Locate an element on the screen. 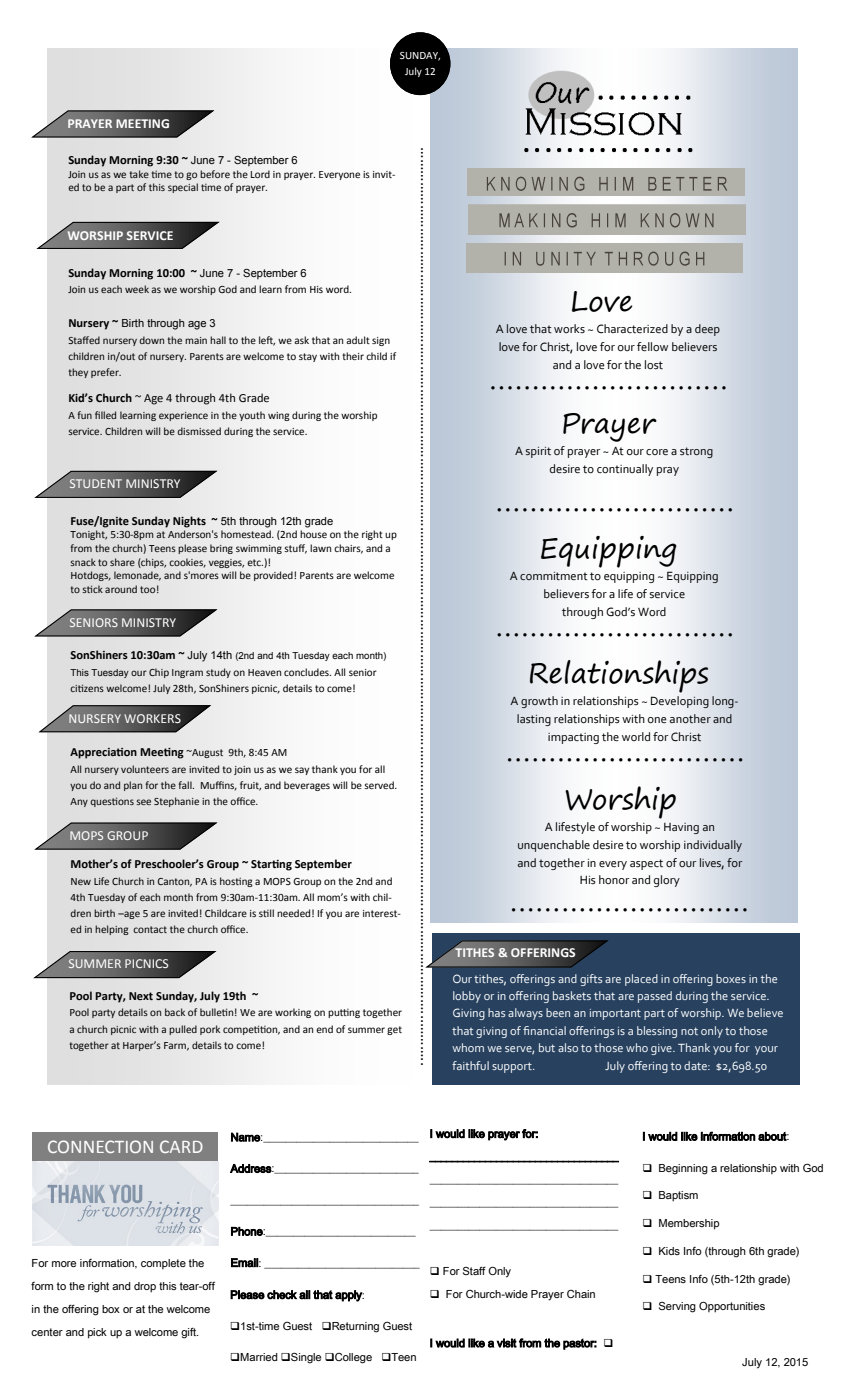 The image size is (849, 1400). STUDENT is located at coordinates (96, 483).
